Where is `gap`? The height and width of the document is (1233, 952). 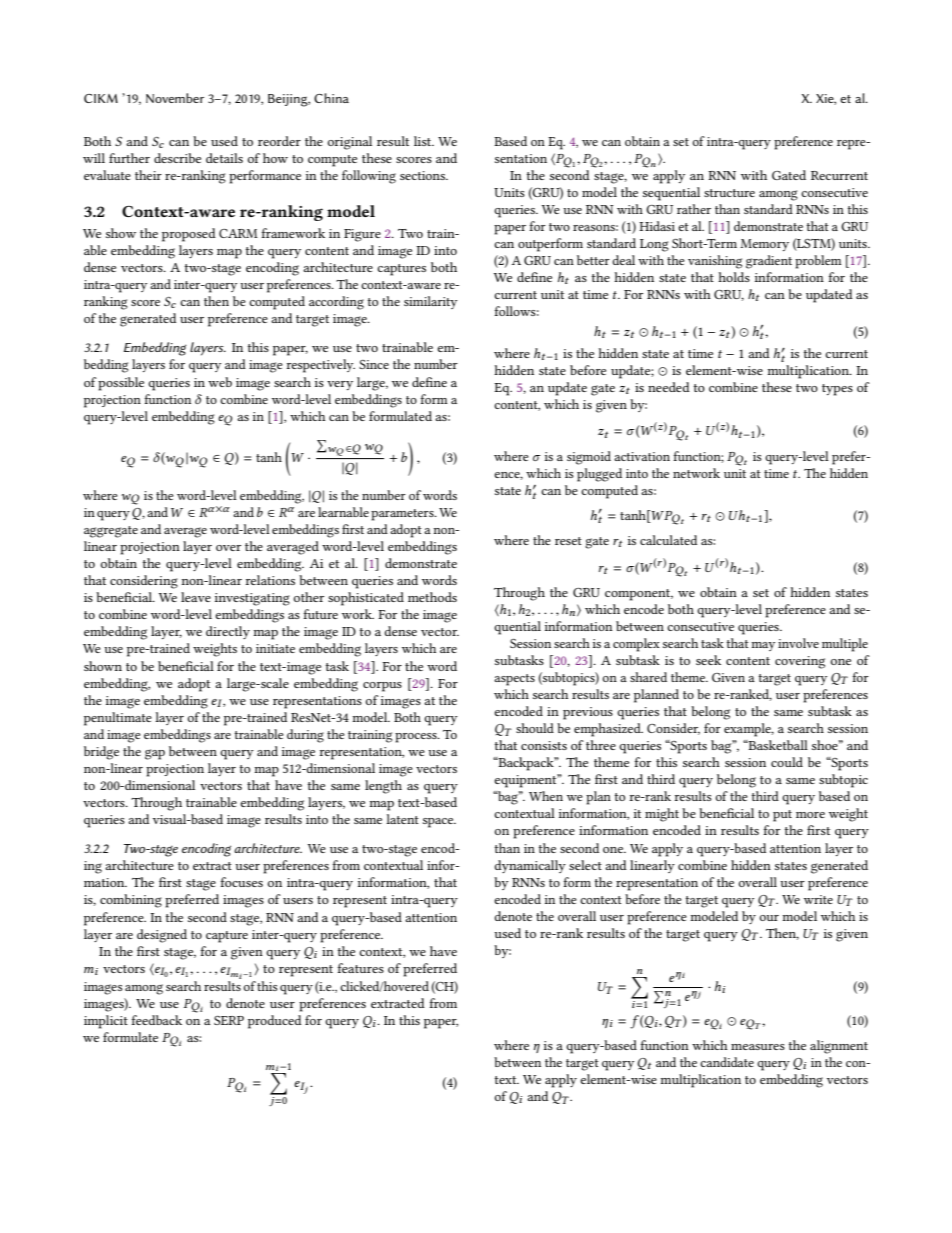
gap is located at coordinates (155, 754).
